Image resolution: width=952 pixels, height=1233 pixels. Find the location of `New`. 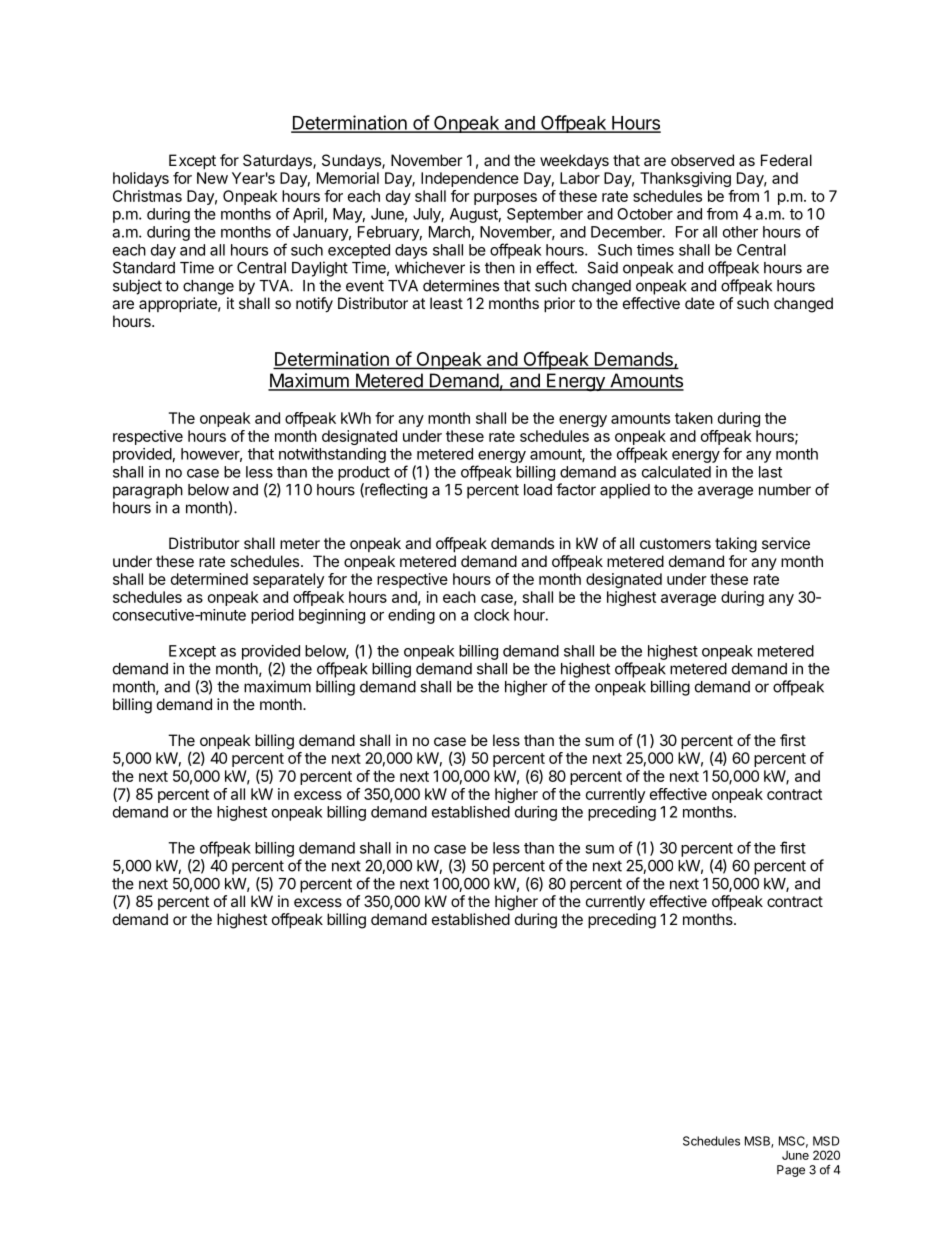

New is located at coordinates (212, 178).
